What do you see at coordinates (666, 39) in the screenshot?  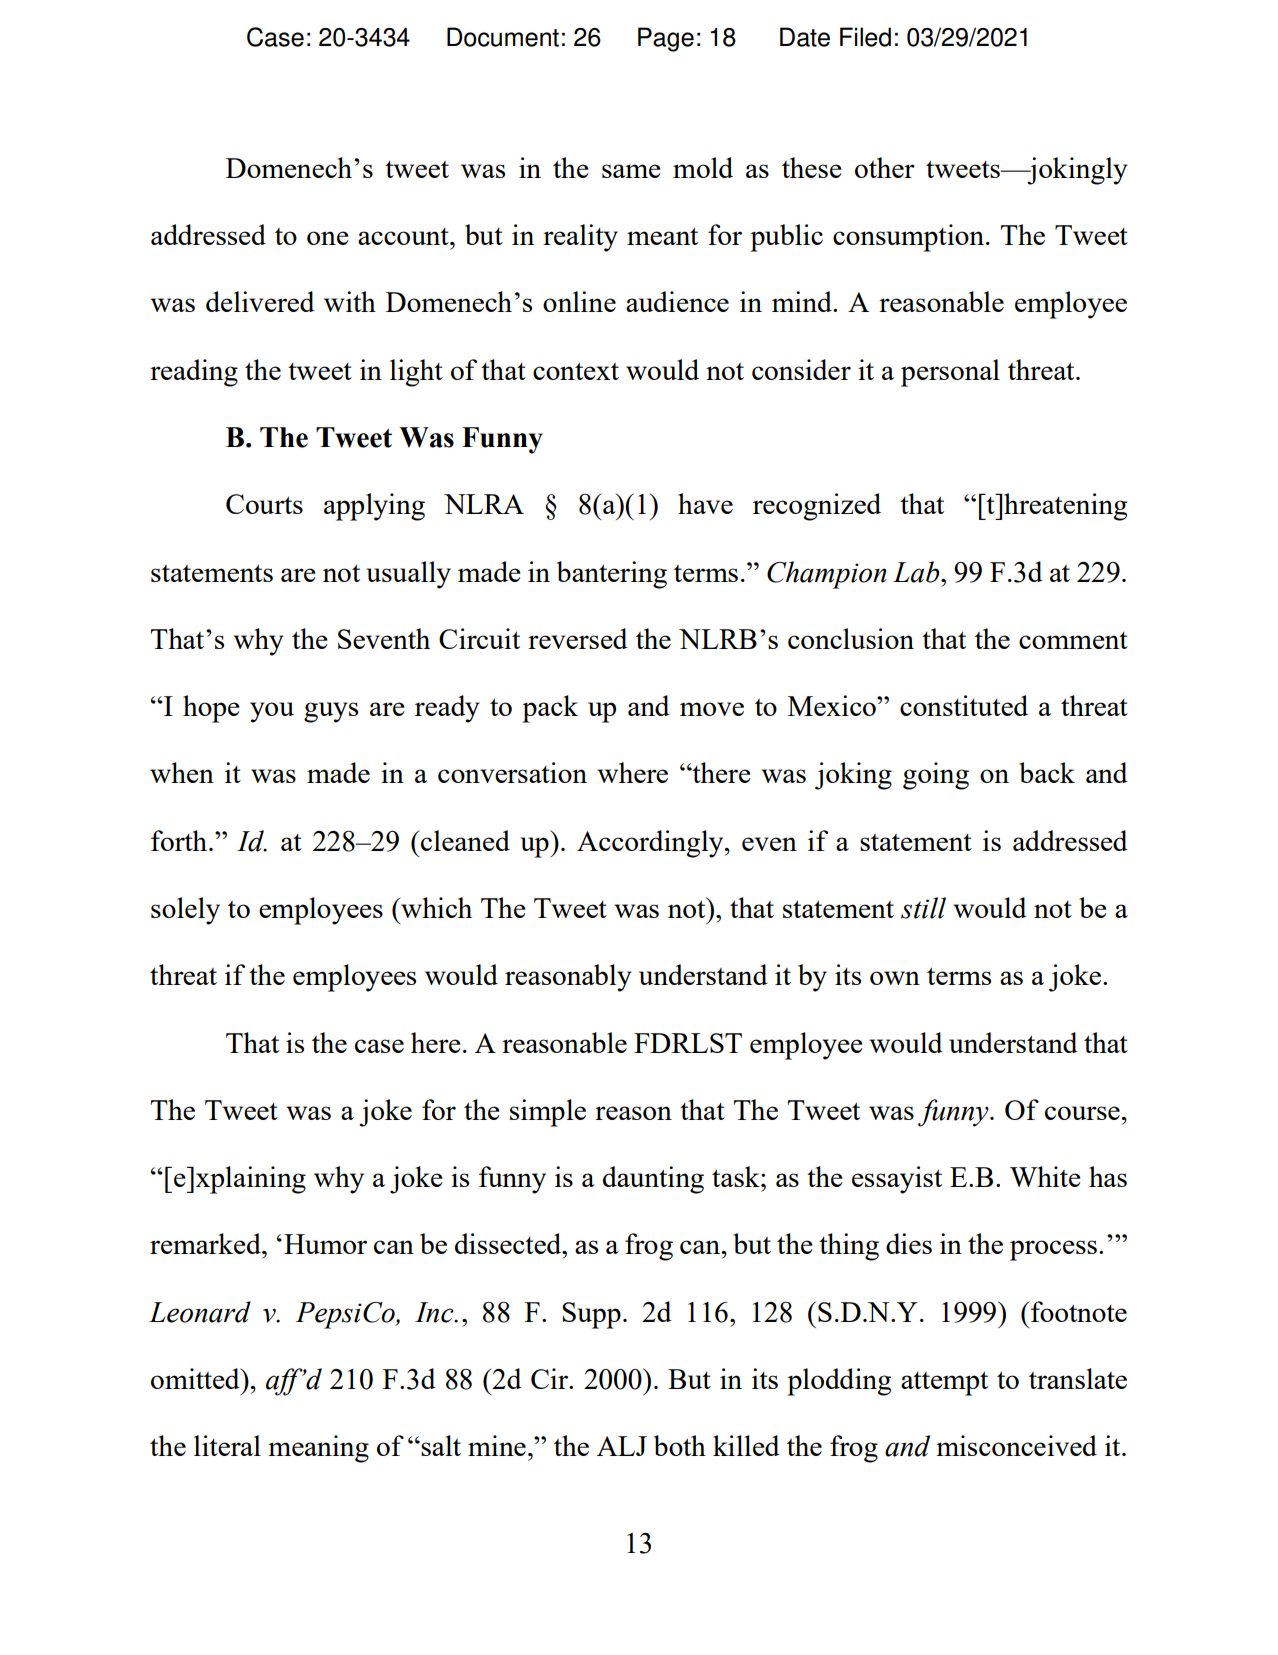 I see `Page` at bounding box center [666, 39].
